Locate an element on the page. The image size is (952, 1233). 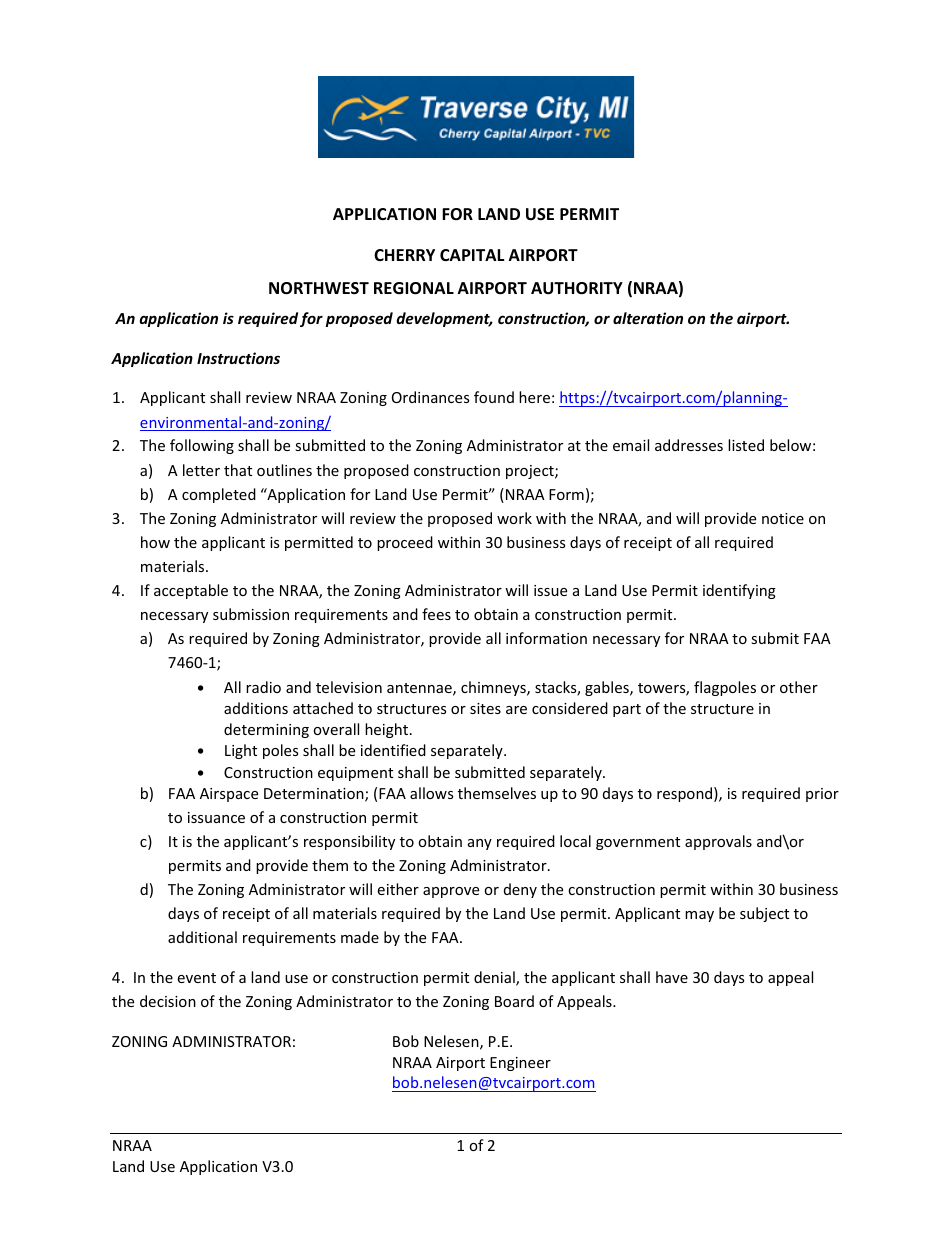
other is located at coordinates (799, 687).
